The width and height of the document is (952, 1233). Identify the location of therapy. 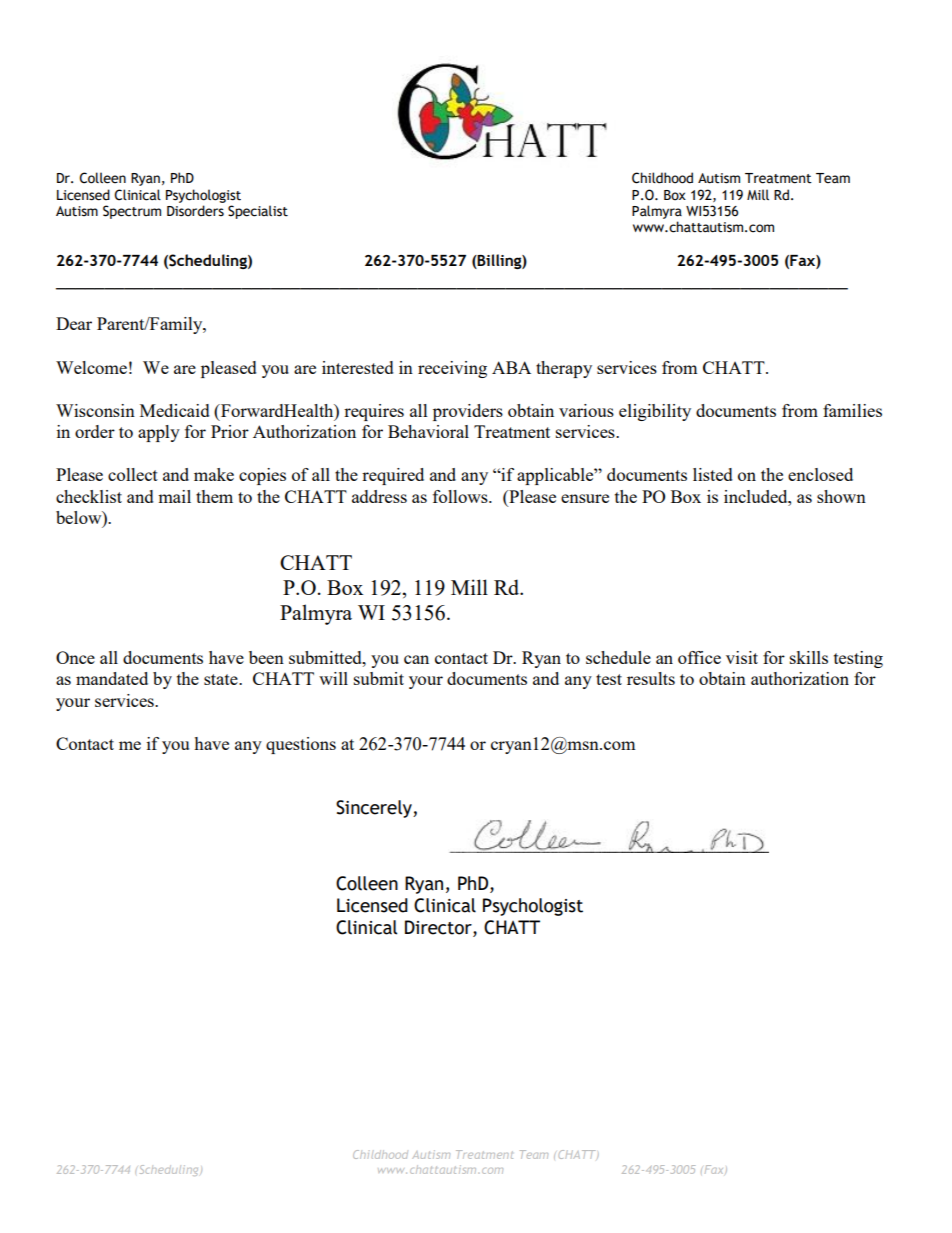
(564, 369).
